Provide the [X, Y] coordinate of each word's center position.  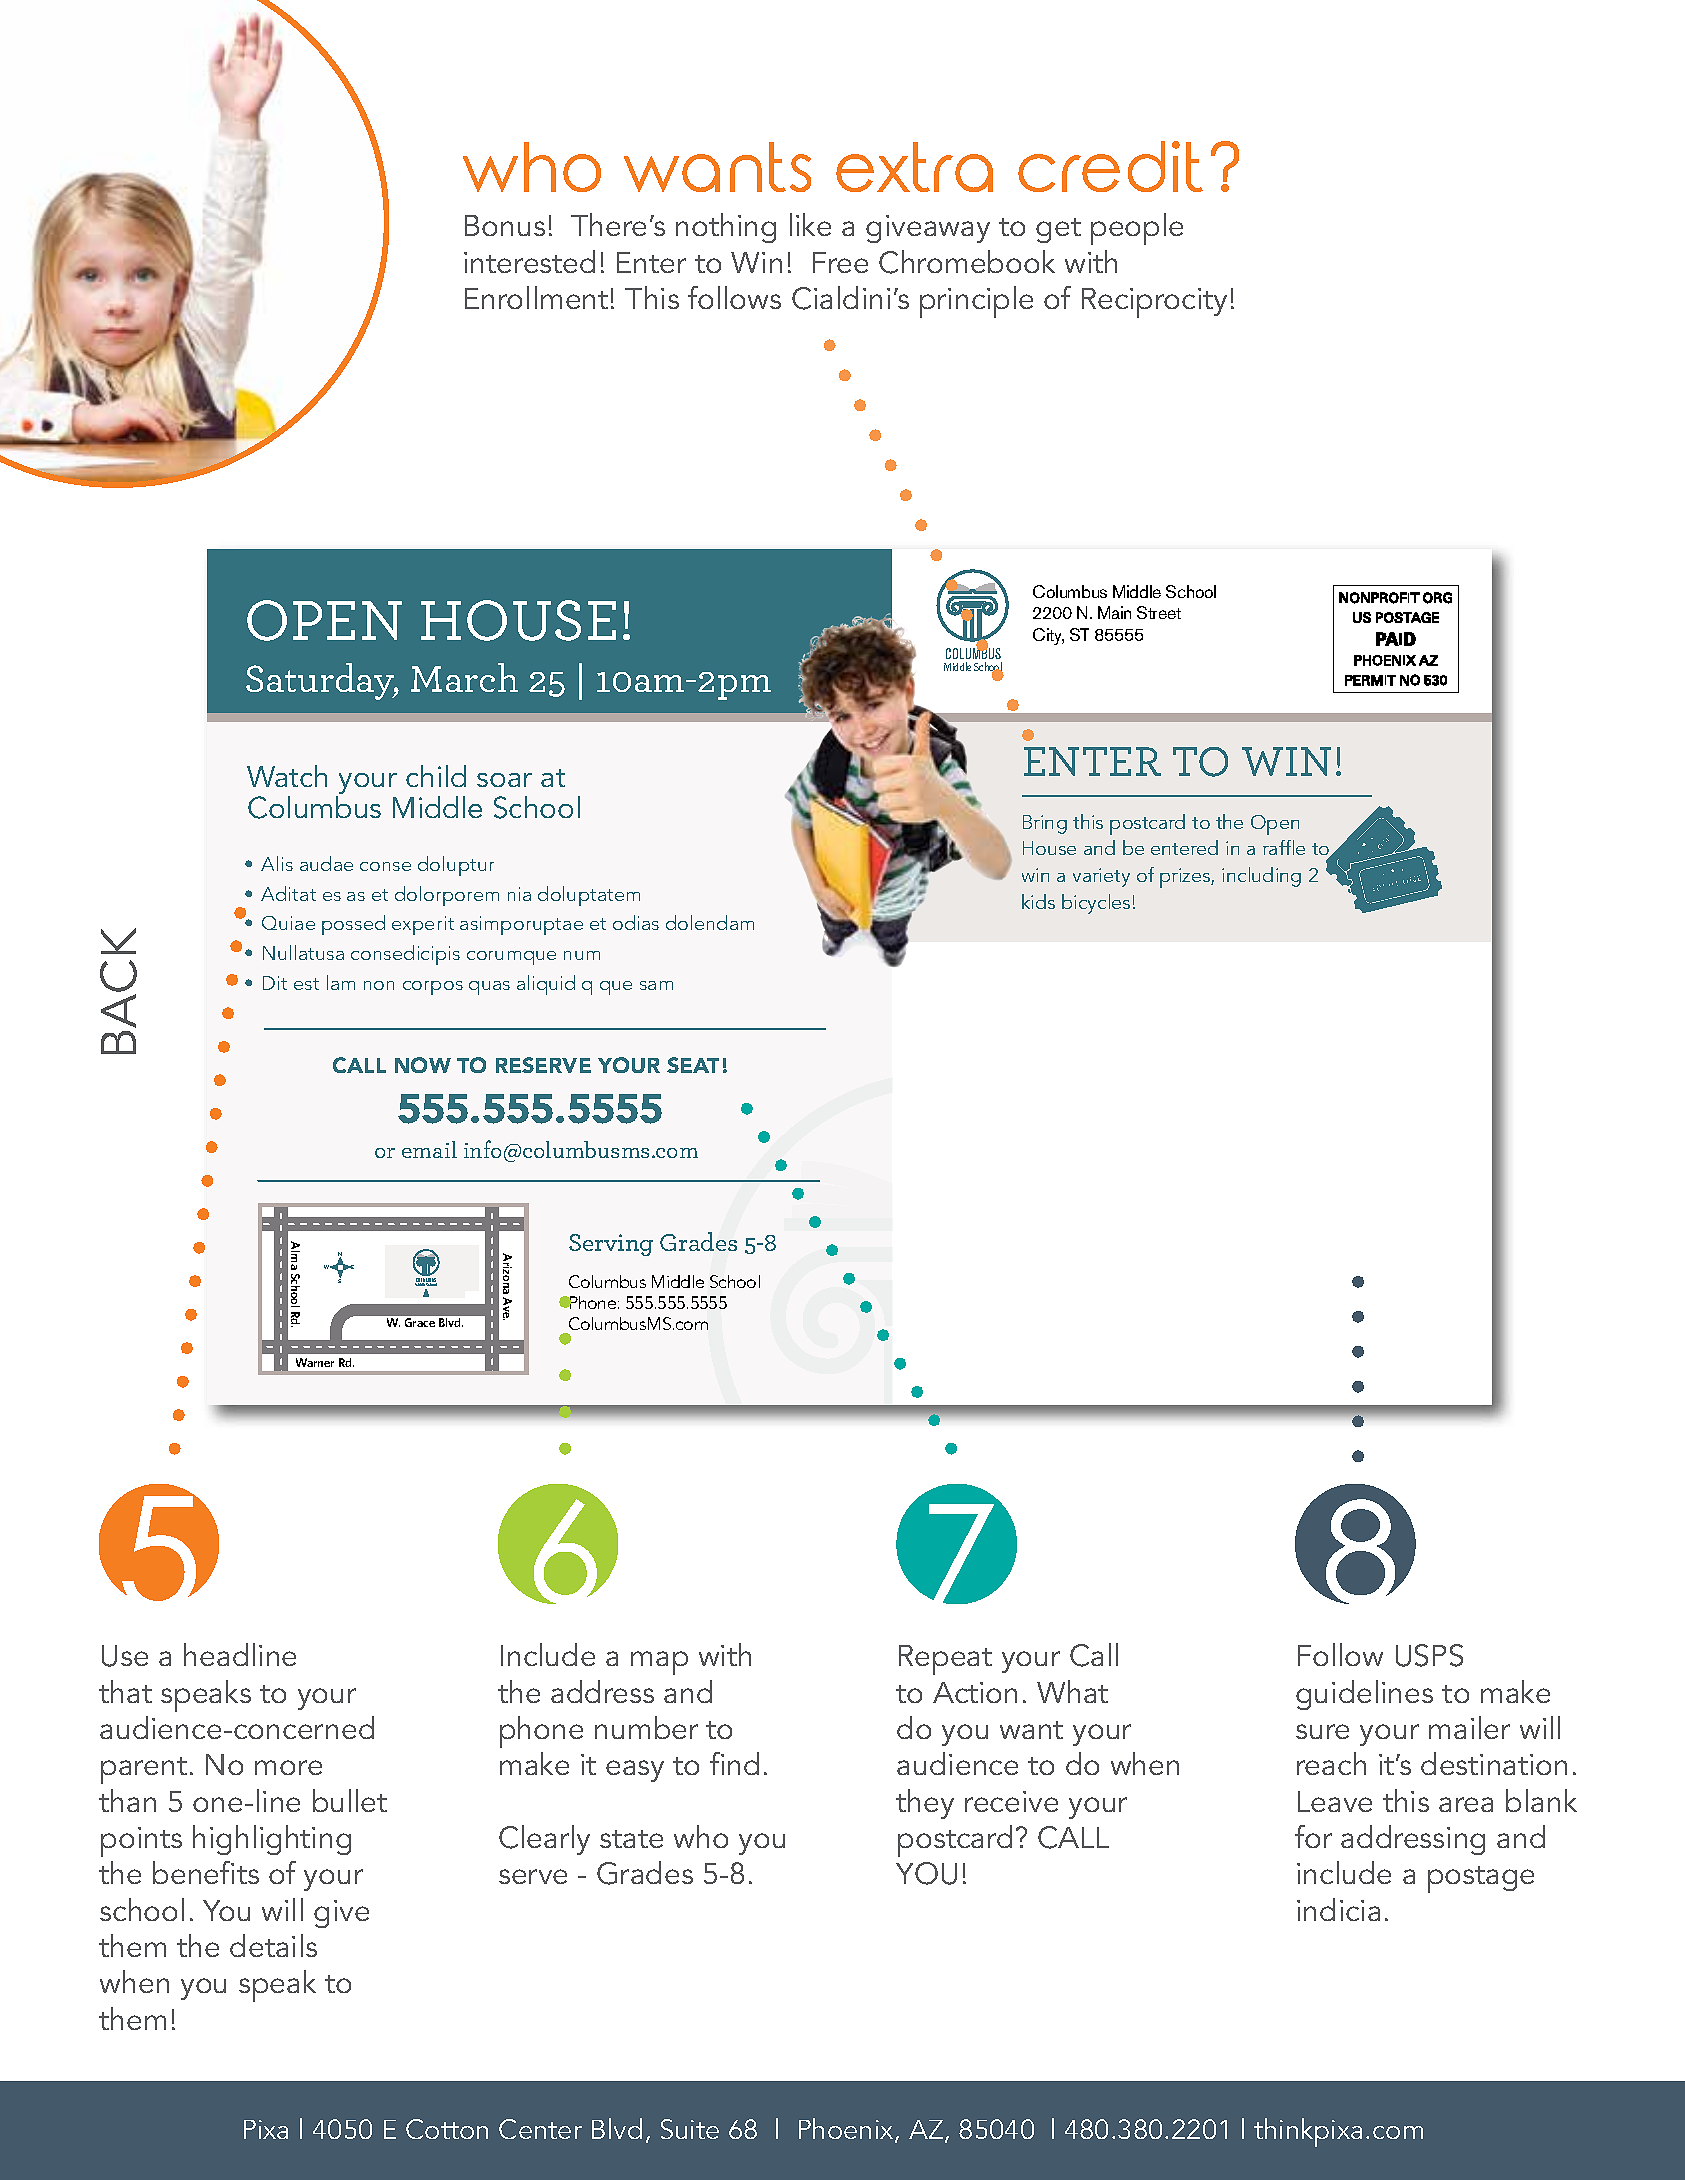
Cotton [447, 2129]
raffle [1284, 847]
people [1137, 229]
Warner [315, 1362]
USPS [1429, 1655]
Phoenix [847, 2130]
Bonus [505, 225]
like [810, 224]
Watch [287, 776]
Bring [1045, 824]
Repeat [945, 1660]
